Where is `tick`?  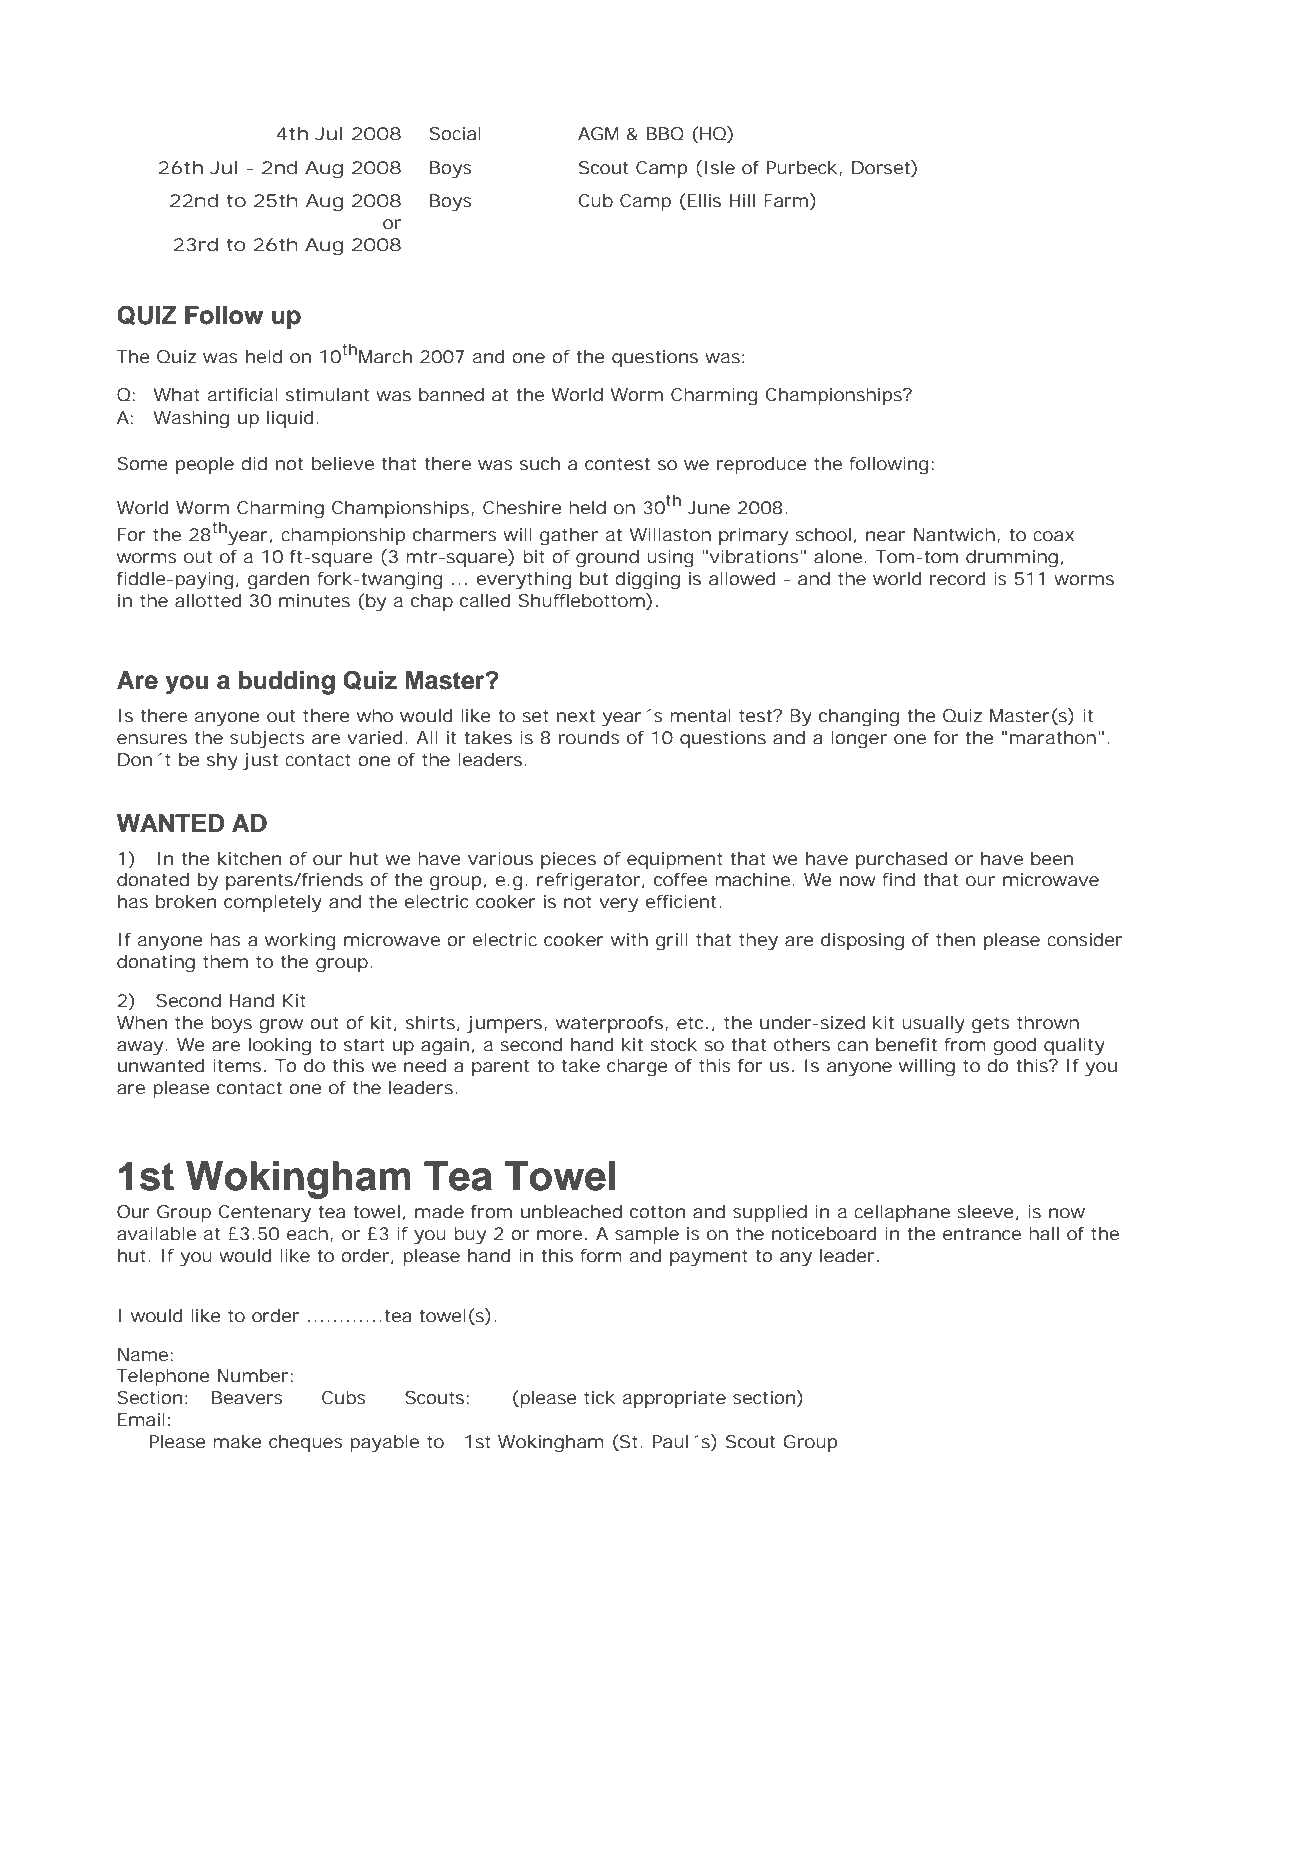
tick is located at coordinates (599, 1397).
